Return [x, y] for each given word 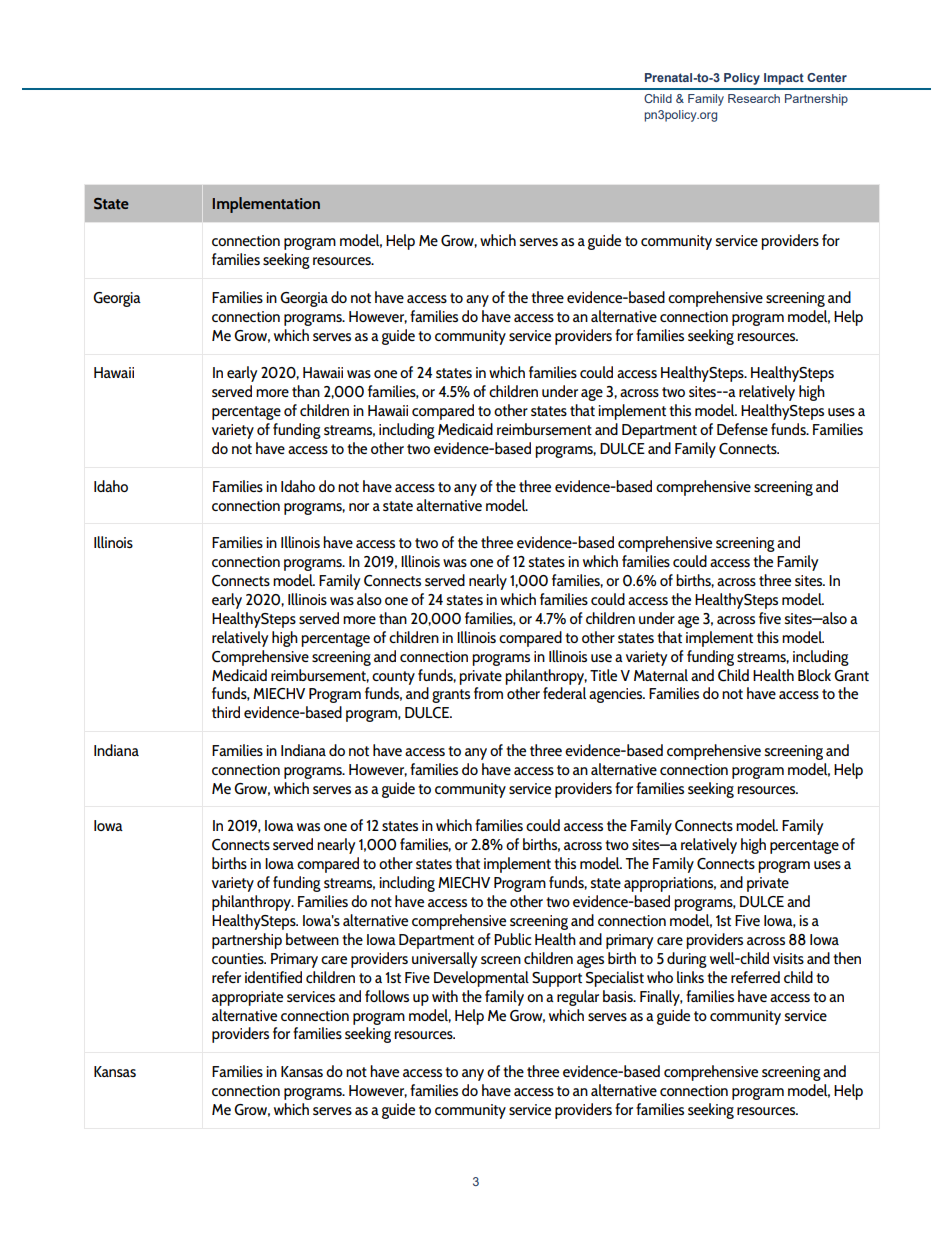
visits [788, 958]
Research [754, 98]
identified [273, 977]
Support [557, 979]
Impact [784, 79]
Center [827, 77]
